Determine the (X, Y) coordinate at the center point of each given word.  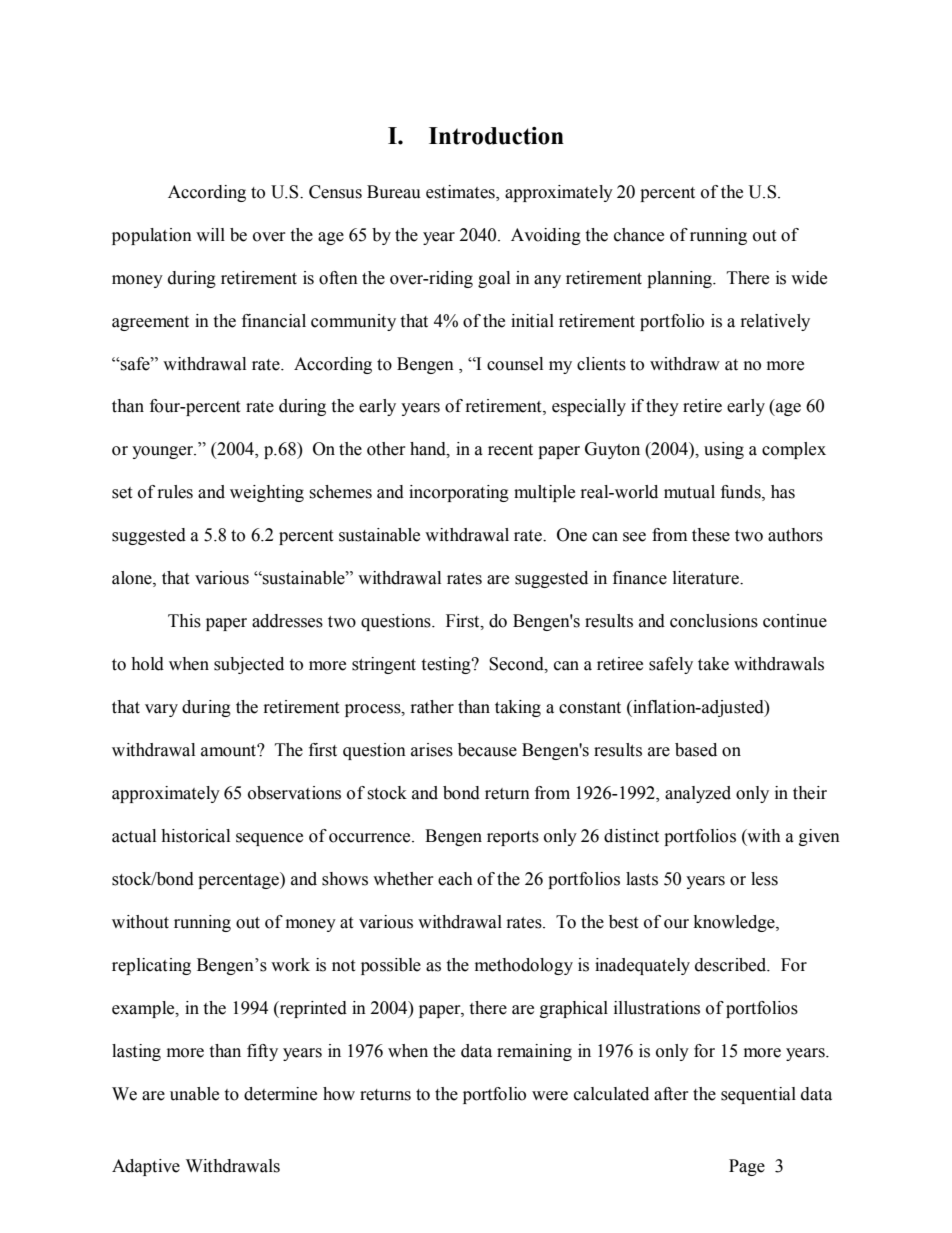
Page (747, 1167)
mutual (689, 492)
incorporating (459, 493)
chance (639, 235)
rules (175, 492)
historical (195, 836)
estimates (461, 192)
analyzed (698, 794)
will (210, 234)
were (550, 1096)
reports (513, 838)
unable (194, 1094)
